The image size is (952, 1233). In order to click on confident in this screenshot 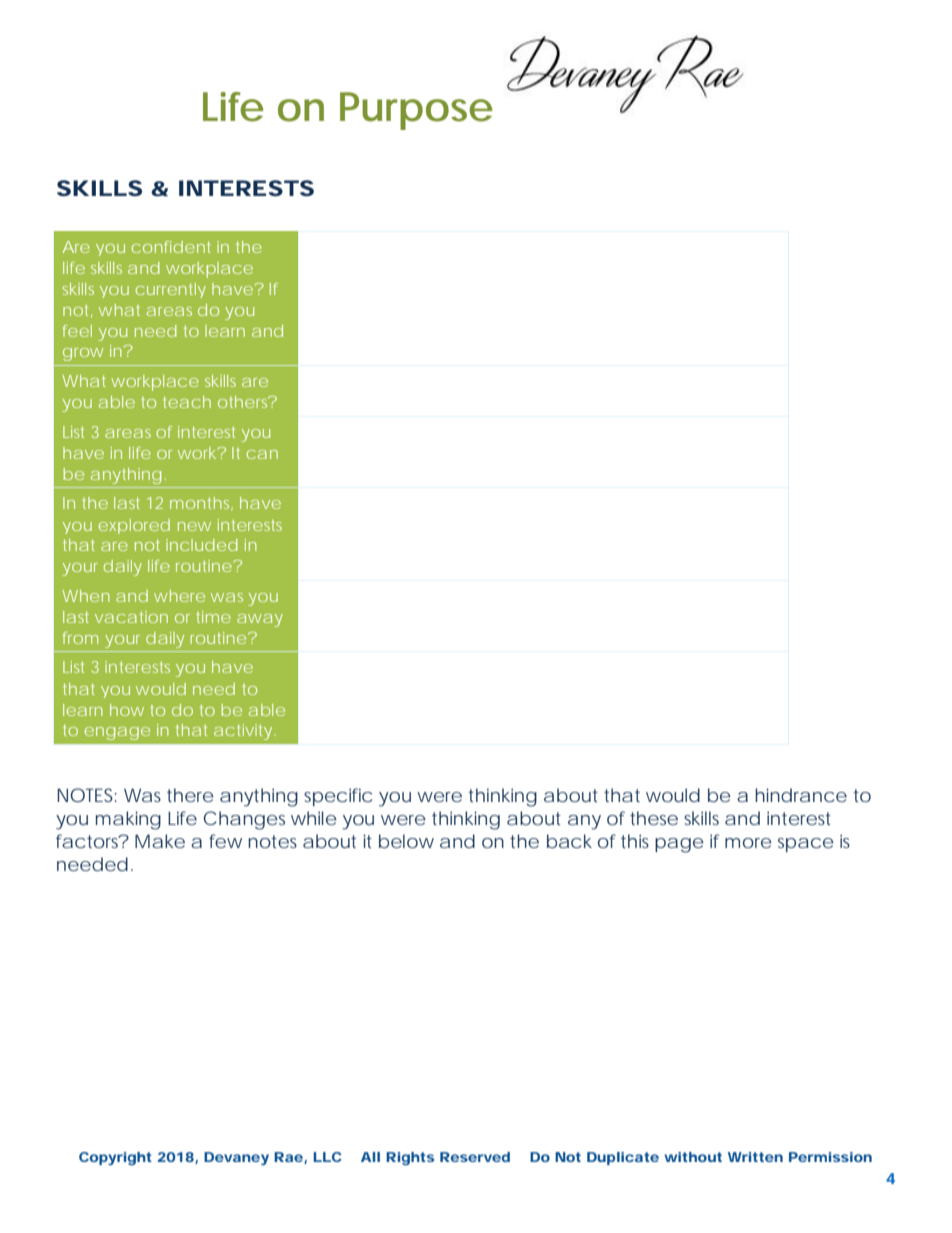, I will do `click(171, 247)`.
